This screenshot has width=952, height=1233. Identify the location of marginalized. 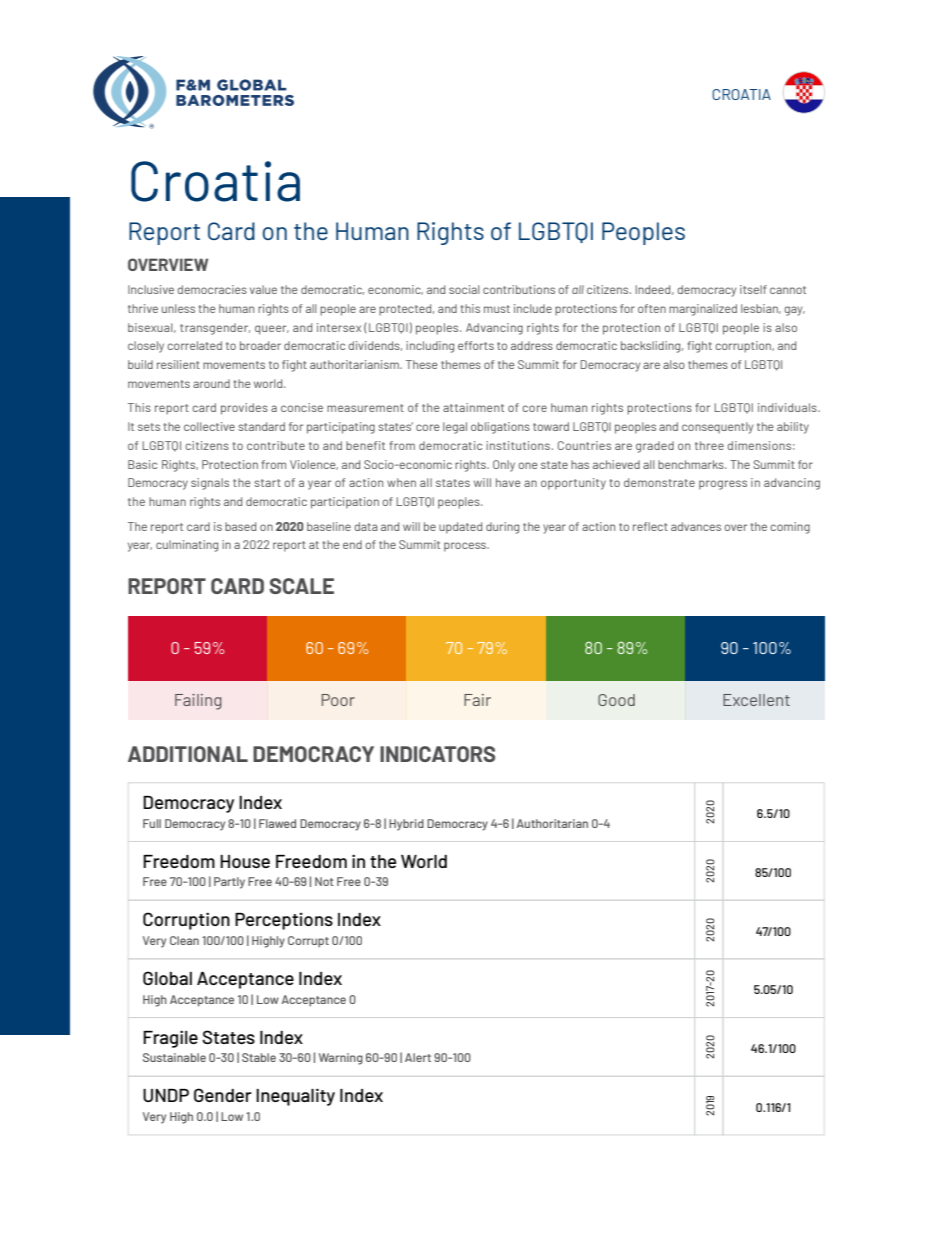
(703, 310).
